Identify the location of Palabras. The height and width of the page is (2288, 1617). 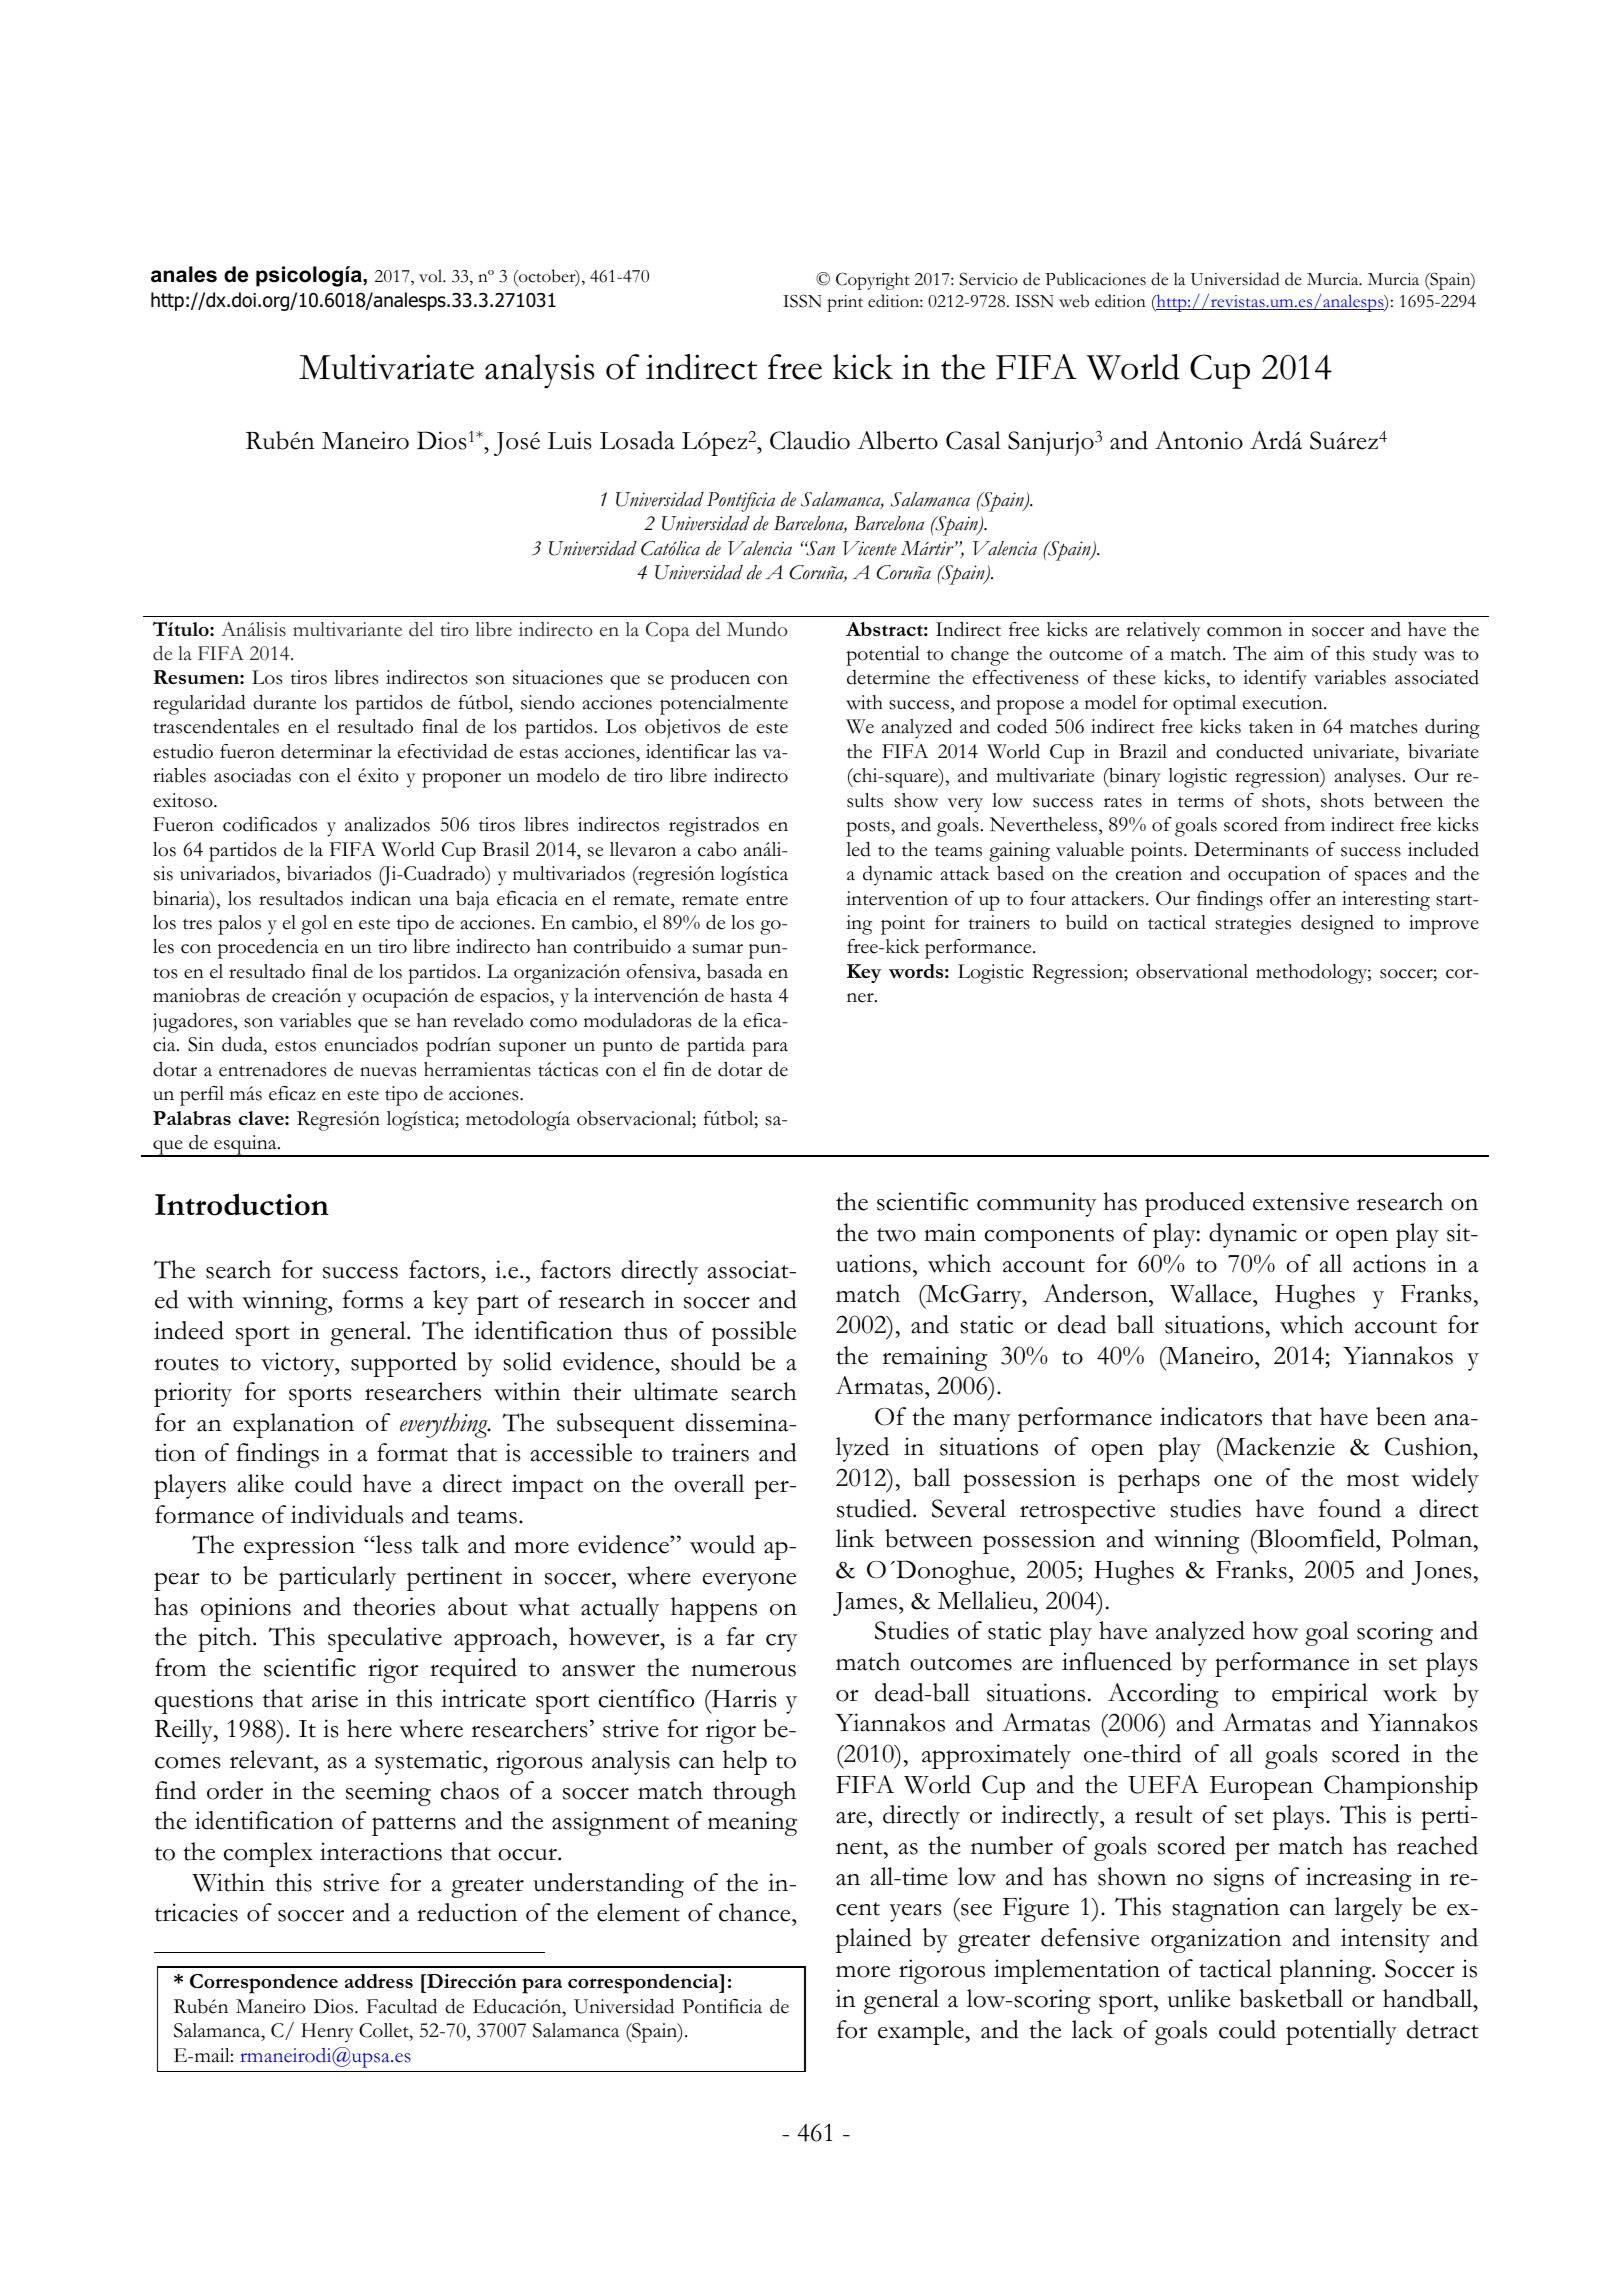
(192, 1118).
